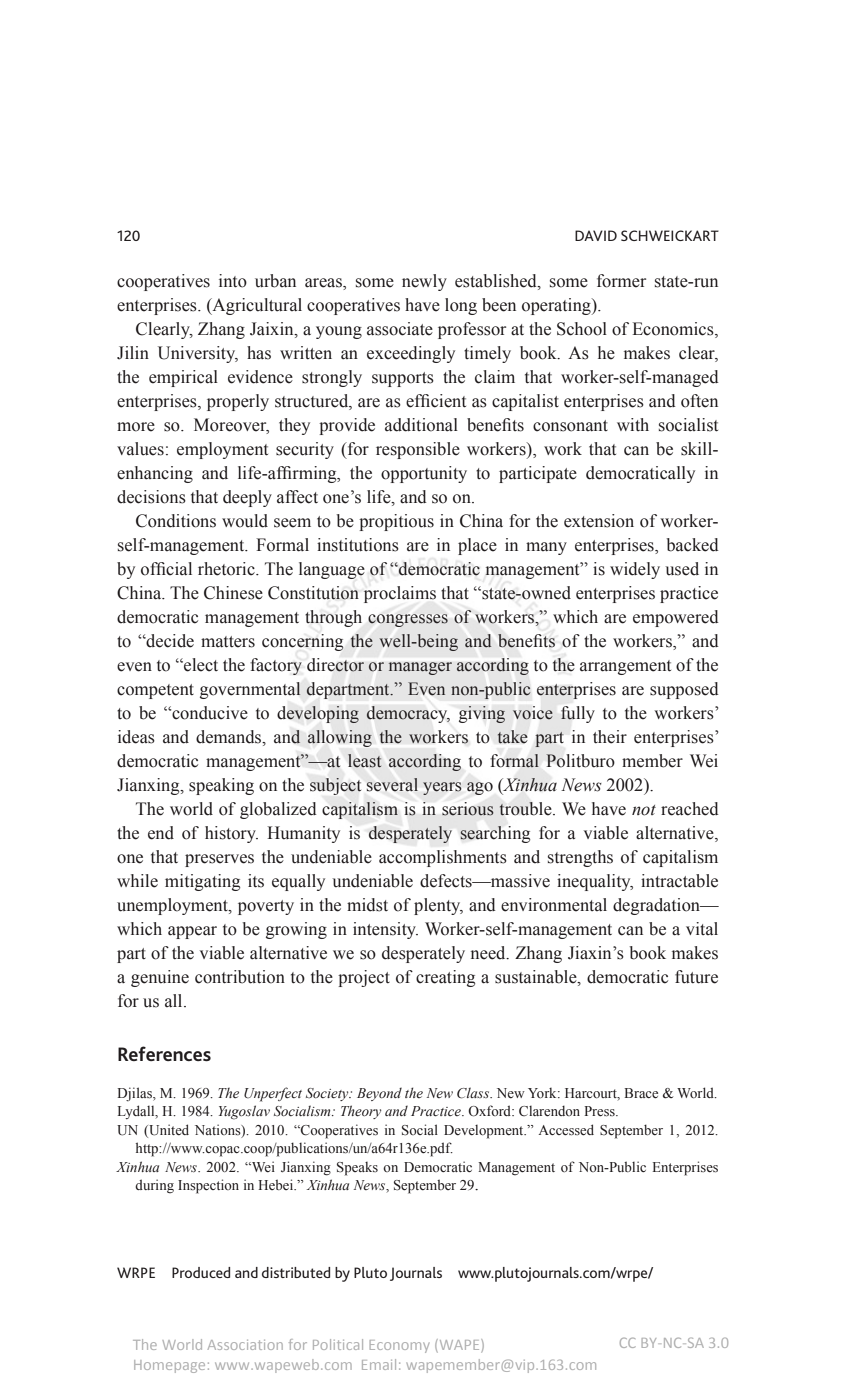 The image size is (862, 1400). What do you see at coordinates (644, 810) in the document?
I see `not` at bounding box center [644, 810].
